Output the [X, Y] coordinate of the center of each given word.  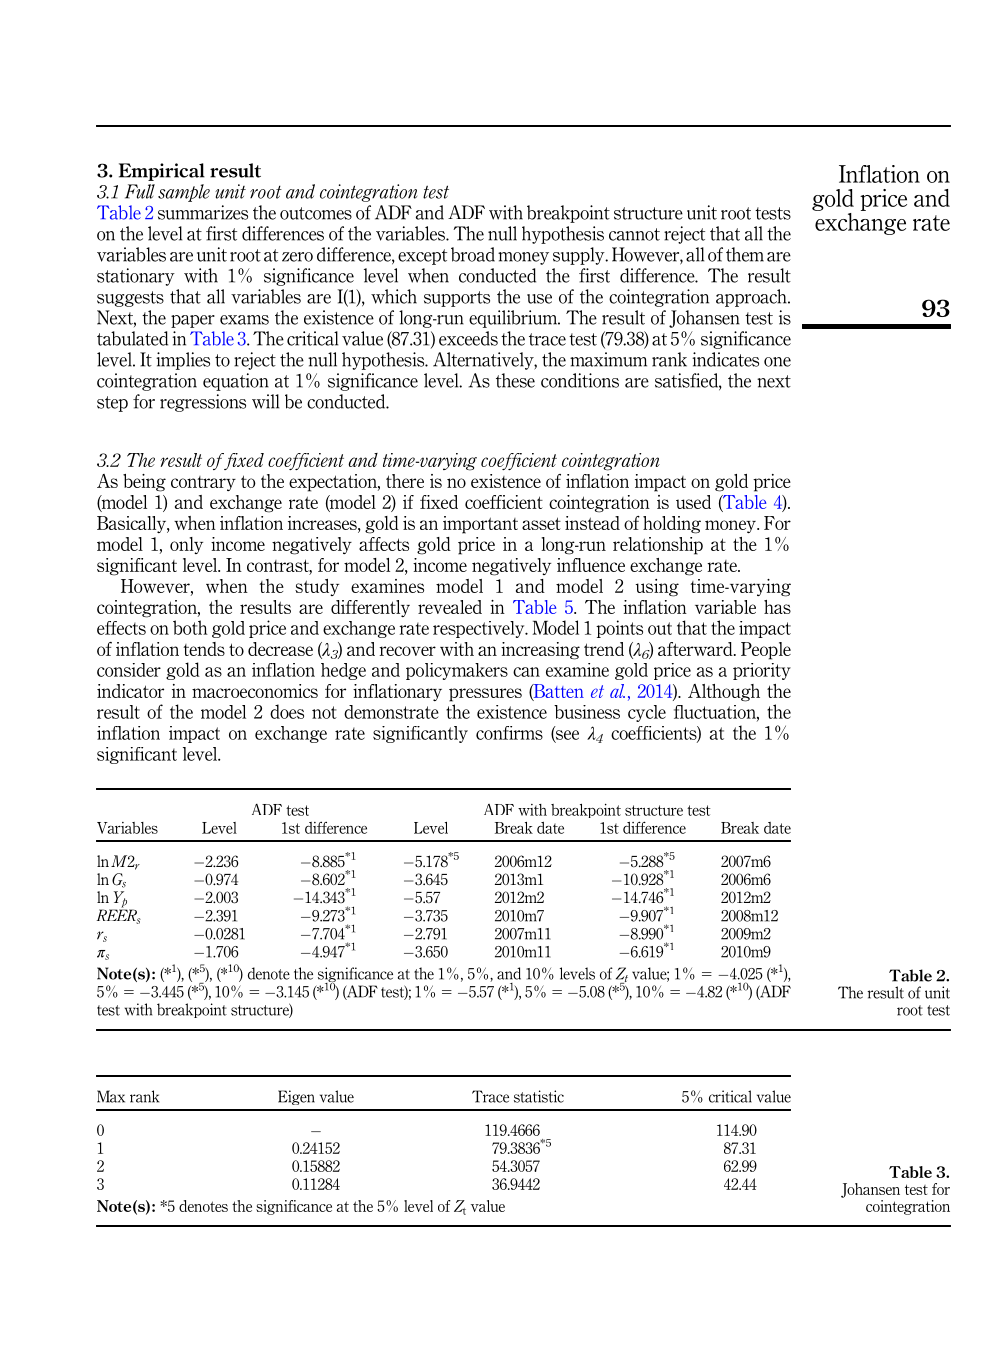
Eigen [296, 1097]
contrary [203, 483]
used [693, 502]
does [287, 711]
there [405, 481]
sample [184, 193]
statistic [539, 1096]
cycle [647, 713]
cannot [634, 234]
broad [473, 254]
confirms [509, 733]
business [587, 712]
